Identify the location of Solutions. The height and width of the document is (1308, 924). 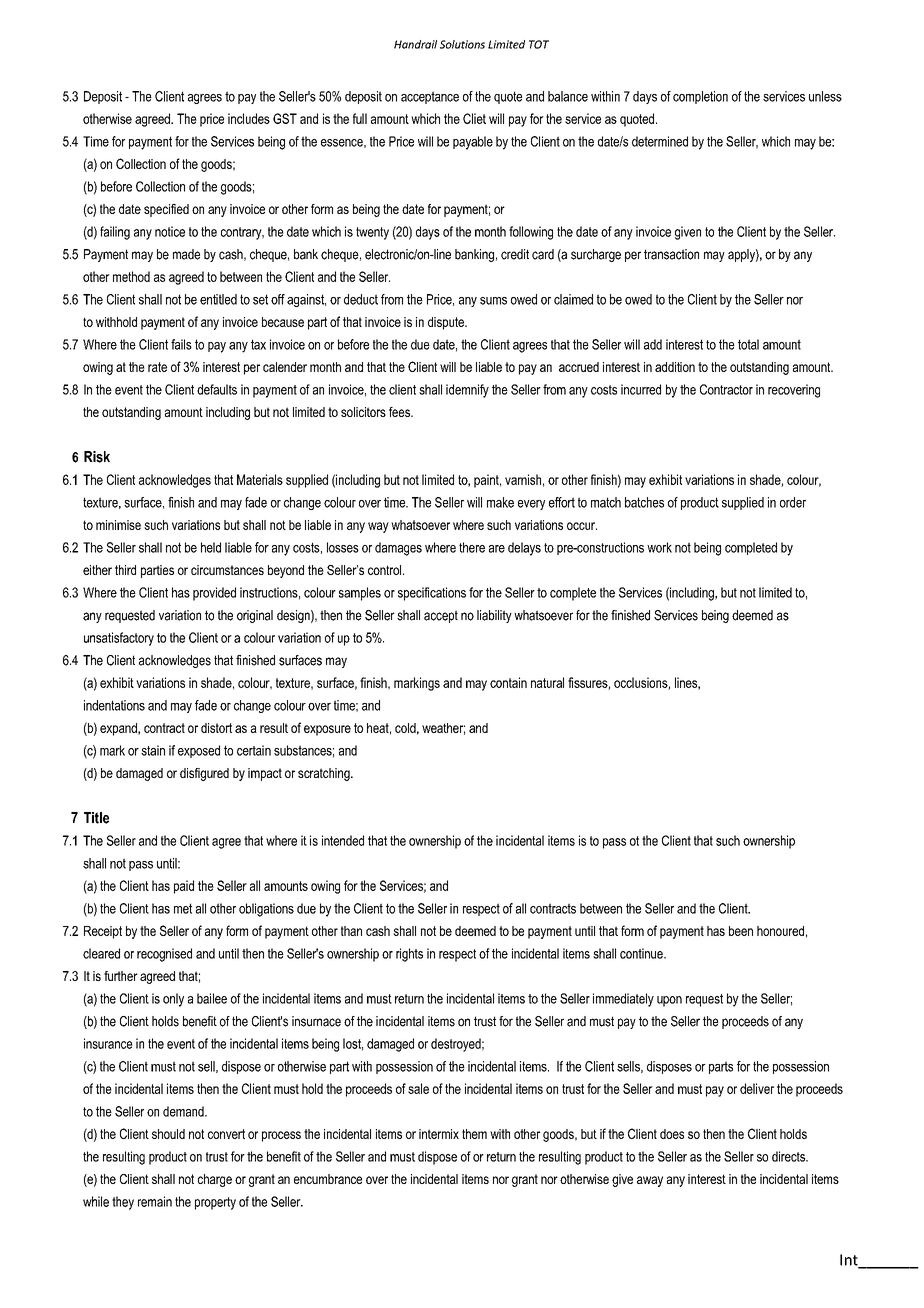
(462, 44).
